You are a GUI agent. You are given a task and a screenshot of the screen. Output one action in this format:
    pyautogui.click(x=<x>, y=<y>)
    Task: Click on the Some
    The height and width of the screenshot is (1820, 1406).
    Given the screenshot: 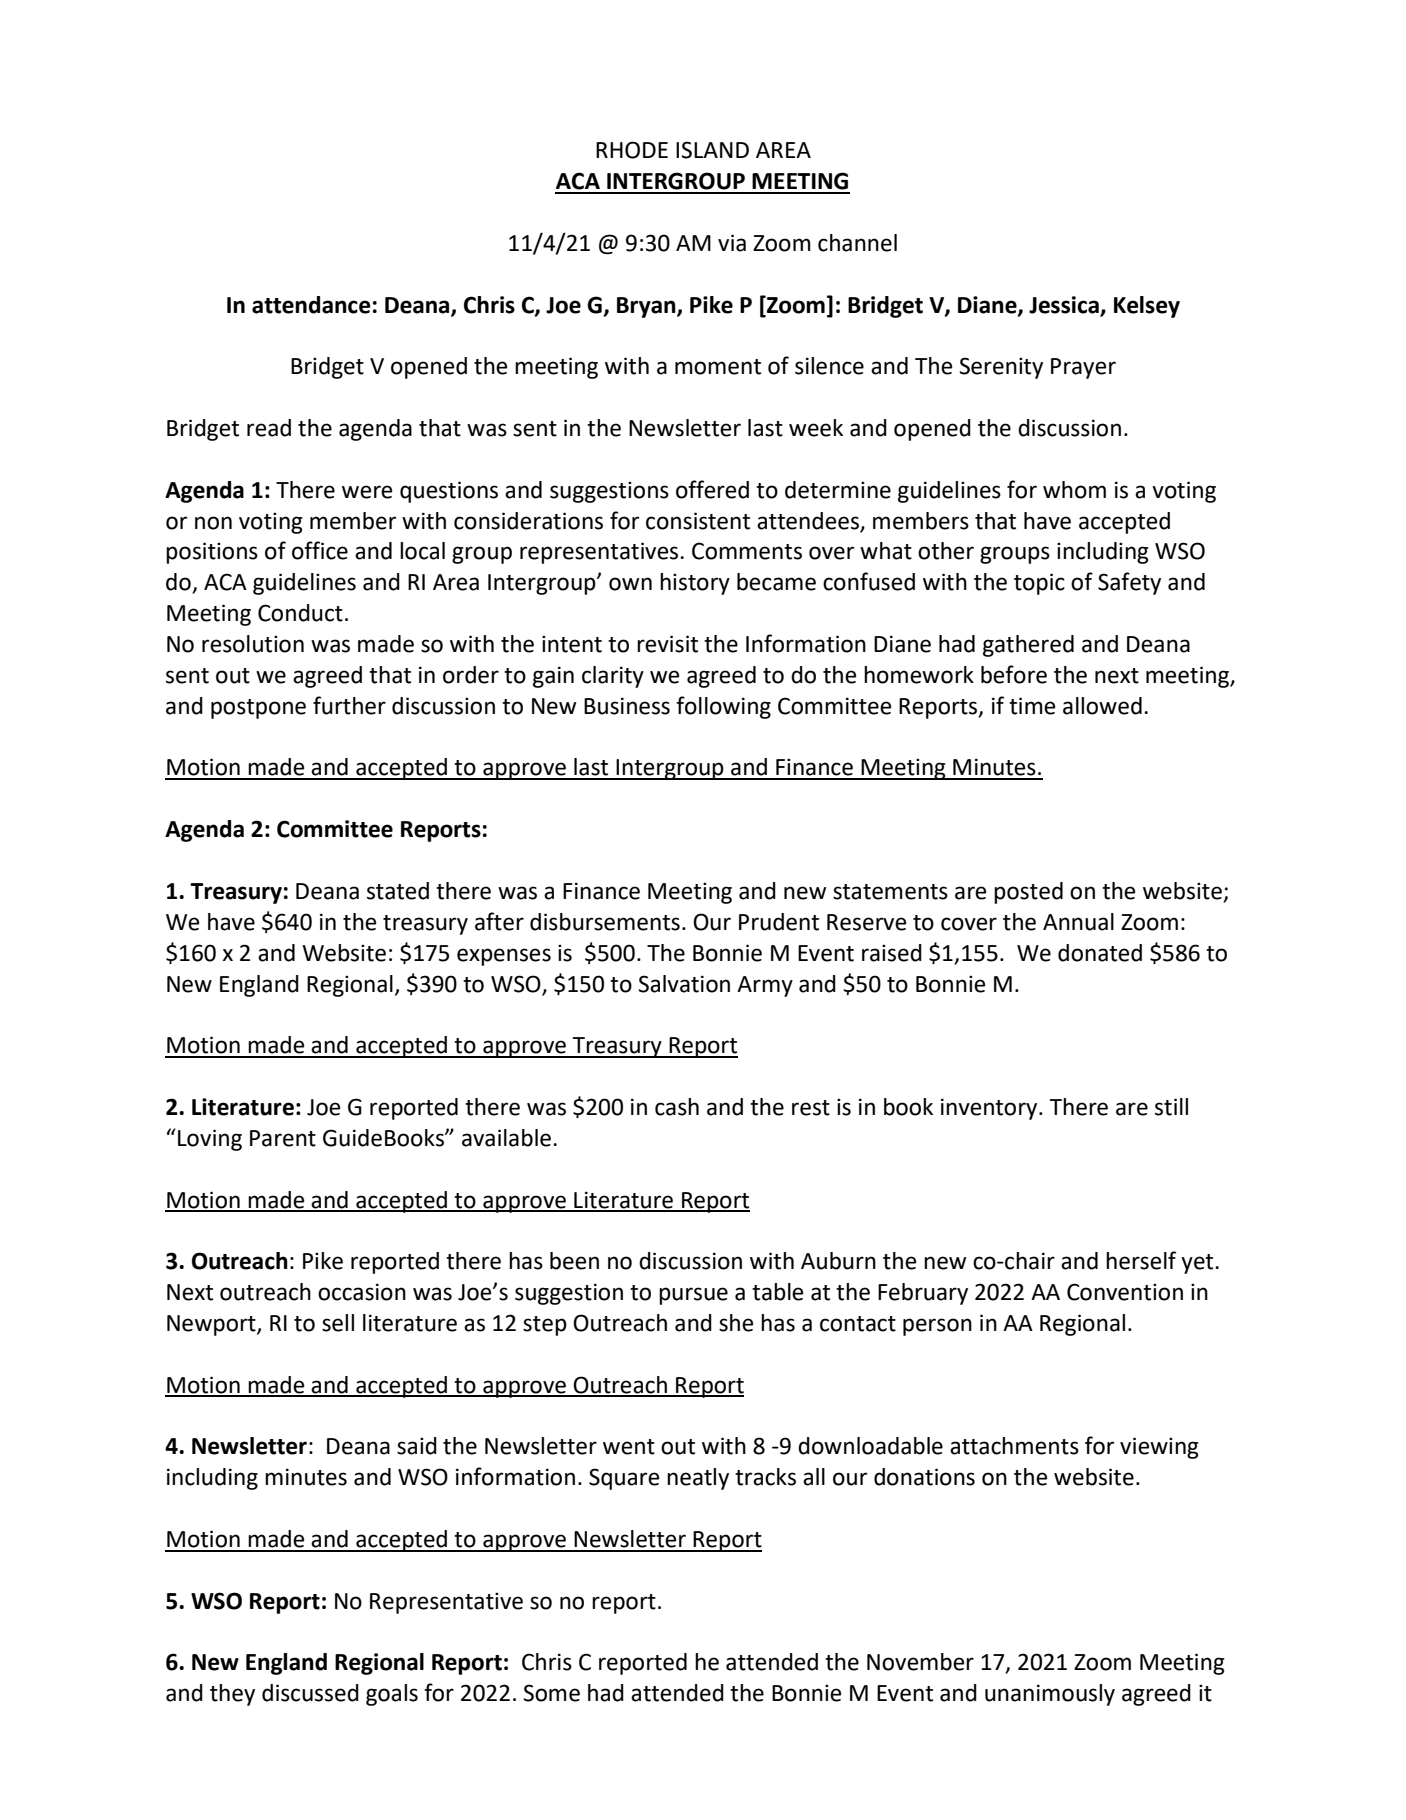 What is the action you would take?
    pyautogui.click(x=551, y=1693)
